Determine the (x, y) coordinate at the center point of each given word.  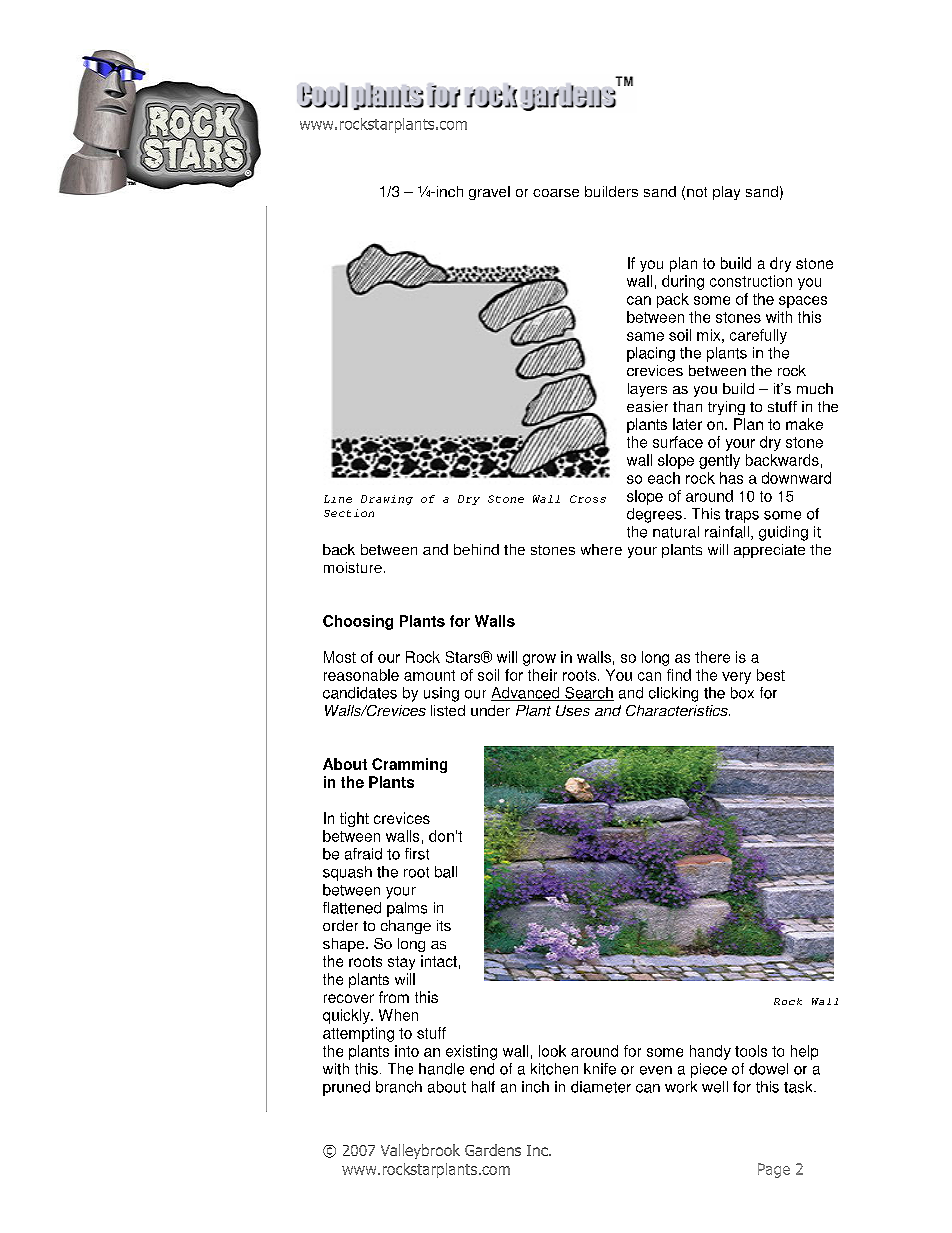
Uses (573, 710)
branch (399, 1087)
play (726, 193)
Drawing (387, 500)
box (742, 693)
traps (742, 516)
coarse (556, 193)
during (683, 282)
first (417, 854)
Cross (588, 499)
